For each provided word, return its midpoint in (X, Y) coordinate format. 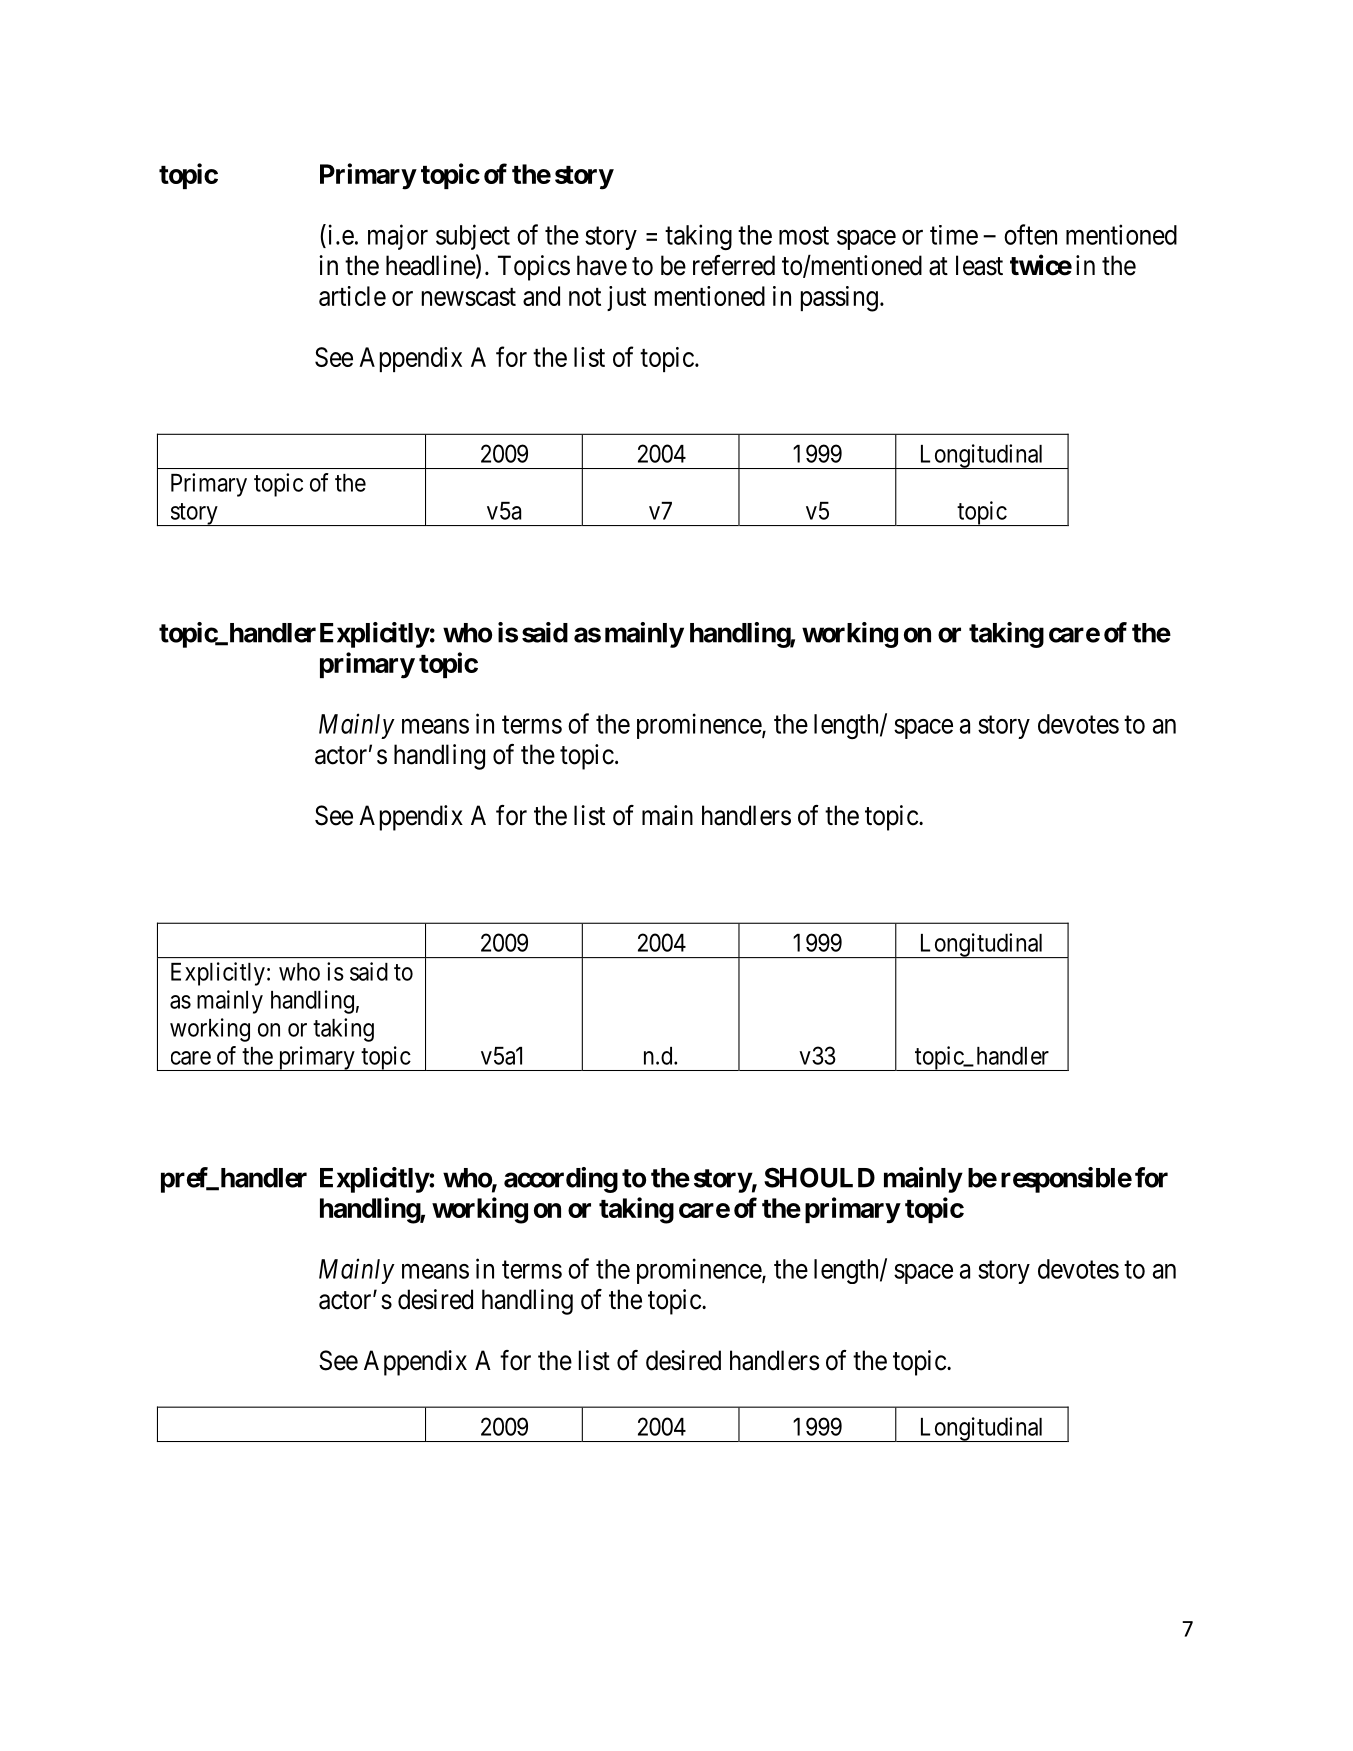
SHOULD (819, 1177)
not (585, 297)
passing (839, 299)
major (398, 237)
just (626, 298)
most (804, 236)
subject (473, 237)
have (602, 265)
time (954, 235)
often (1030, 234)
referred (734, 265)
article (352, 296)
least (979, 265)
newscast (469, 297)
